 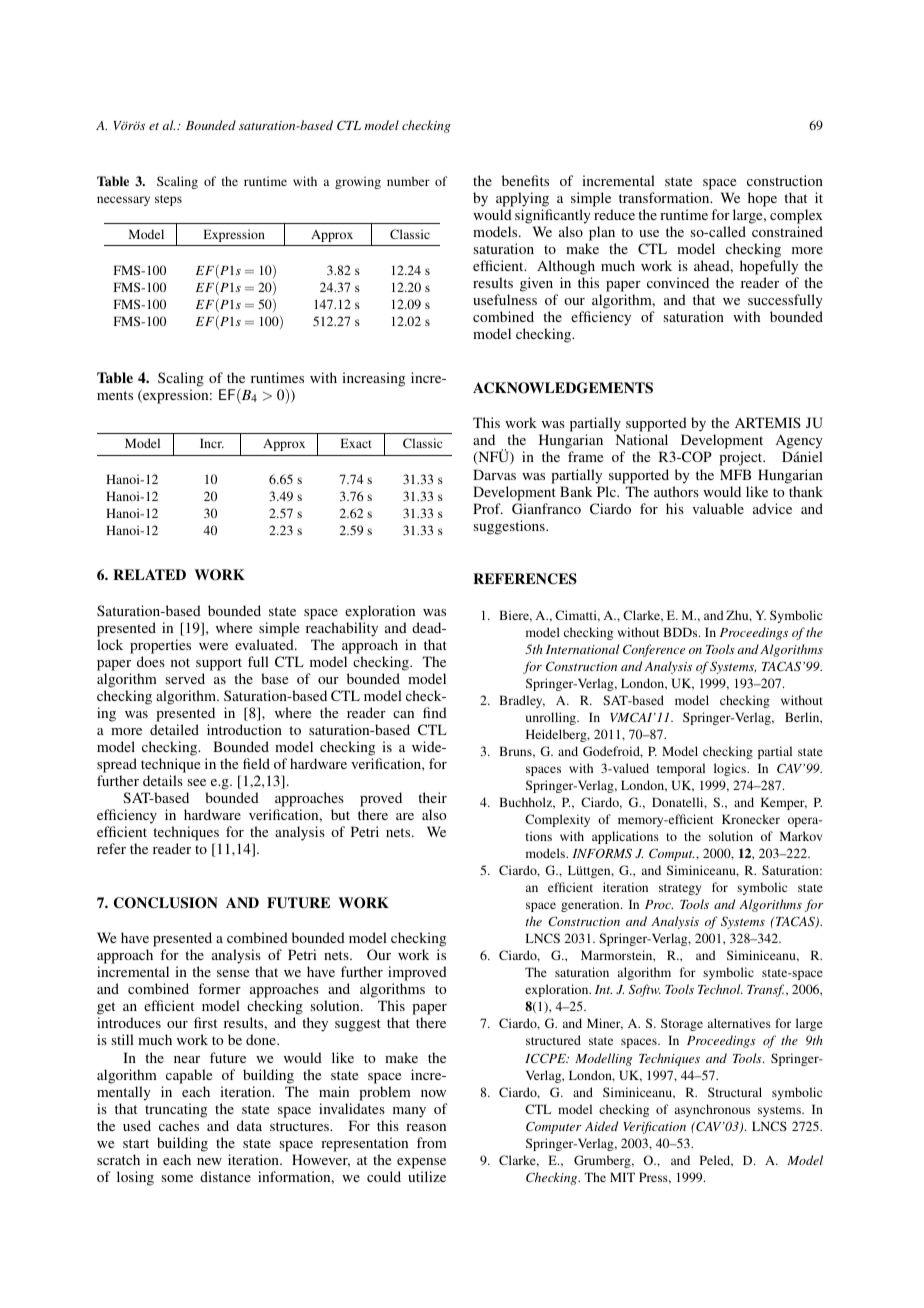 I want to click on from, so click(x=432, y=1142).
